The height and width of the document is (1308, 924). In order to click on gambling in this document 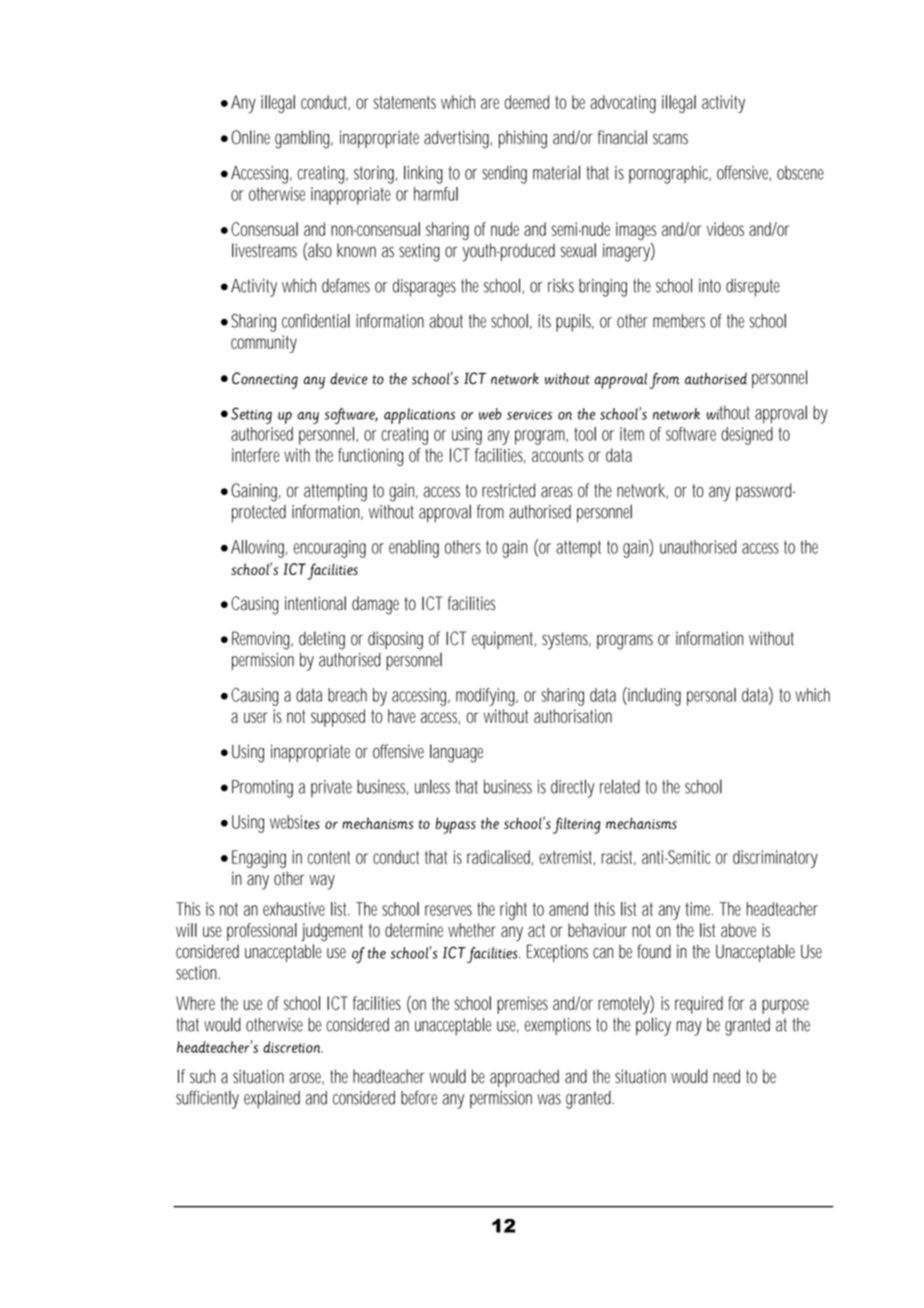, I will do `click(304, 139)`.
